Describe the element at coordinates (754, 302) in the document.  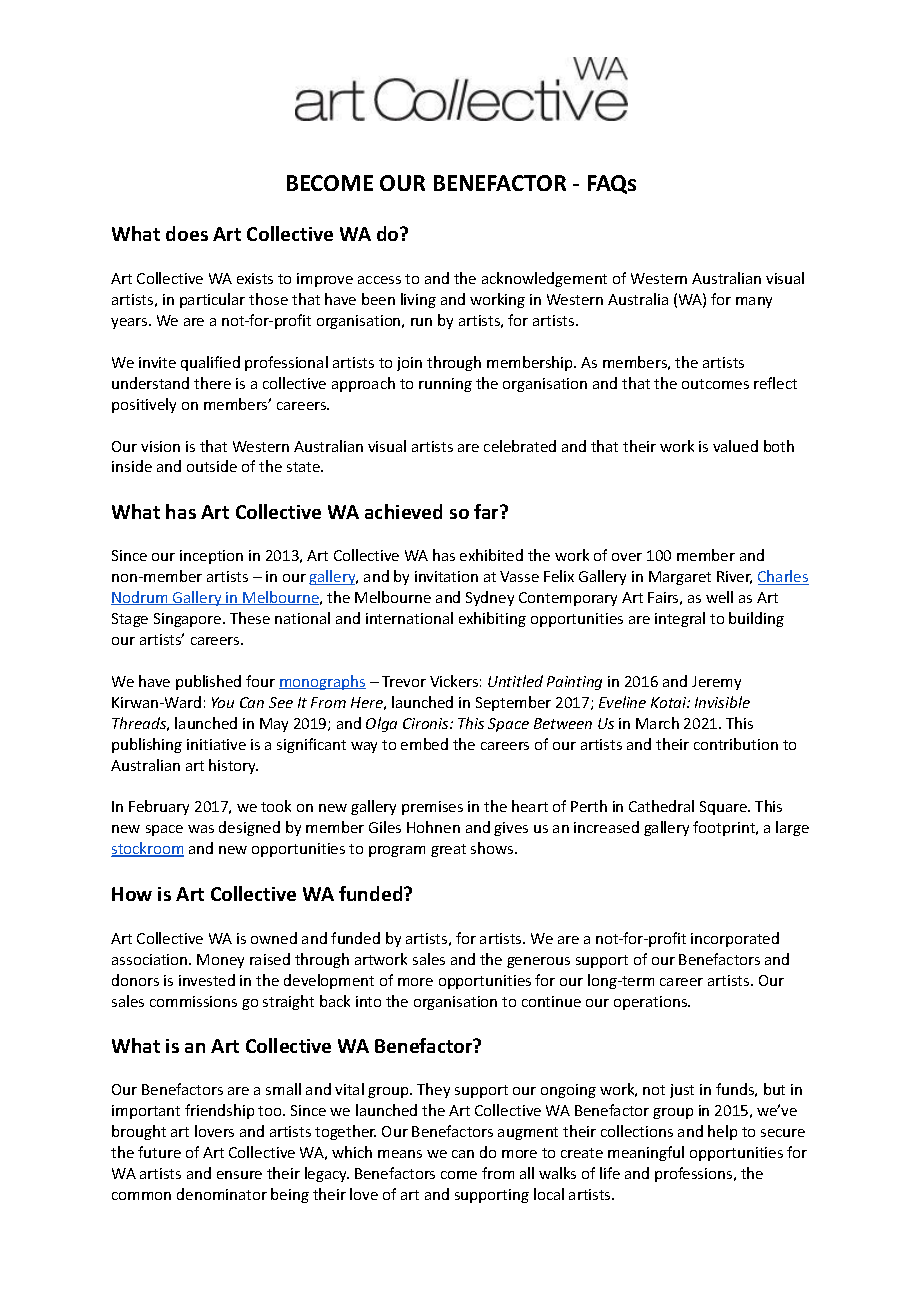
I see `many` at that location.
